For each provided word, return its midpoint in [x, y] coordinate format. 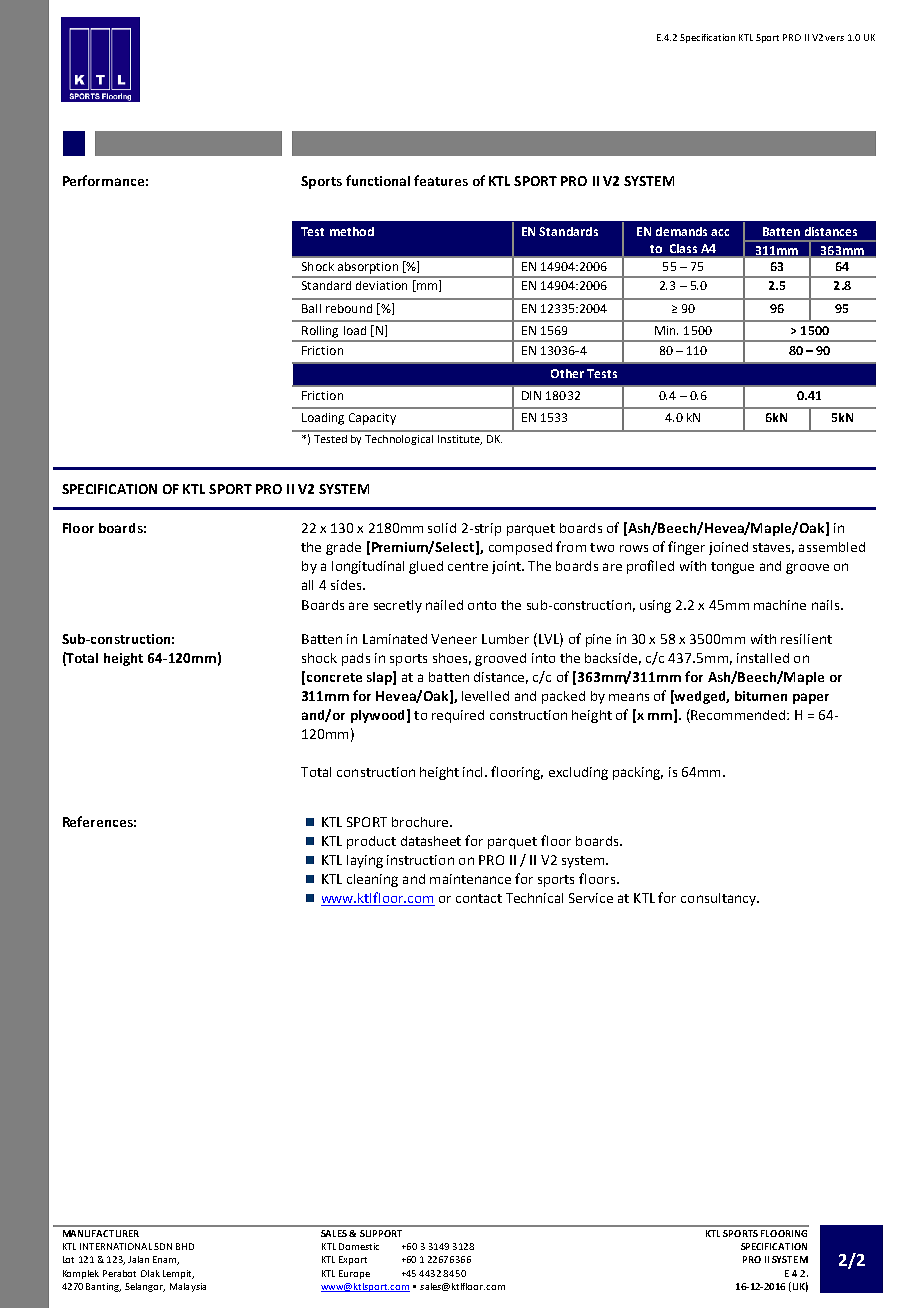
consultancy [719, 899]
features [441, 180]
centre [468, 566]
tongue [732, 568]
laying [365, 861]
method [352, 231]
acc [720, 232]
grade [343, 548]
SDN [163, 1246]
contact [479, 898]
